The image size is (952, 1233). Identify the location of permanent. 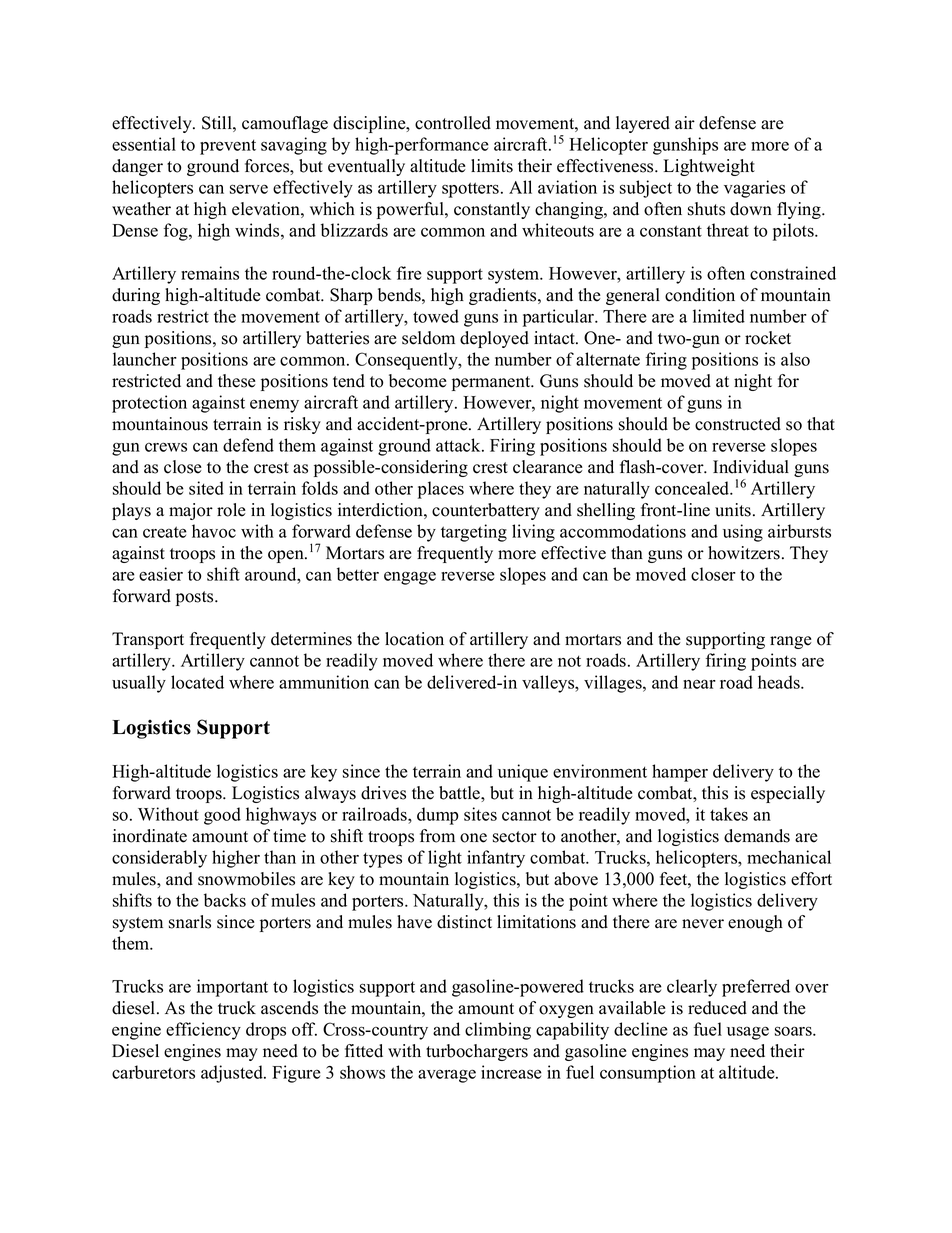
(492, 383).
